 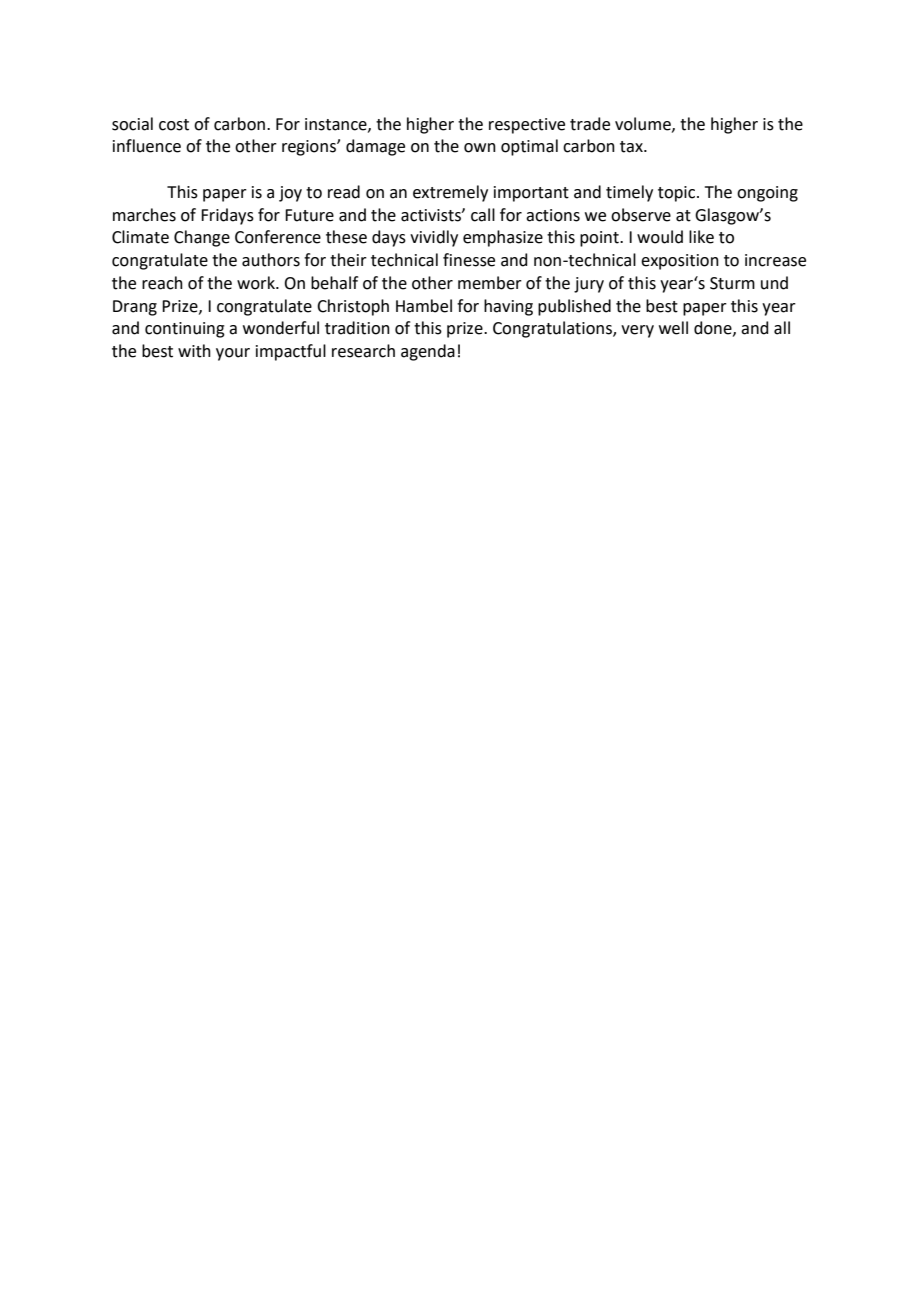 What do you see at coordinates (202, 238) in the screenshot?
I see `Change` at bounding box center [202, 238].
